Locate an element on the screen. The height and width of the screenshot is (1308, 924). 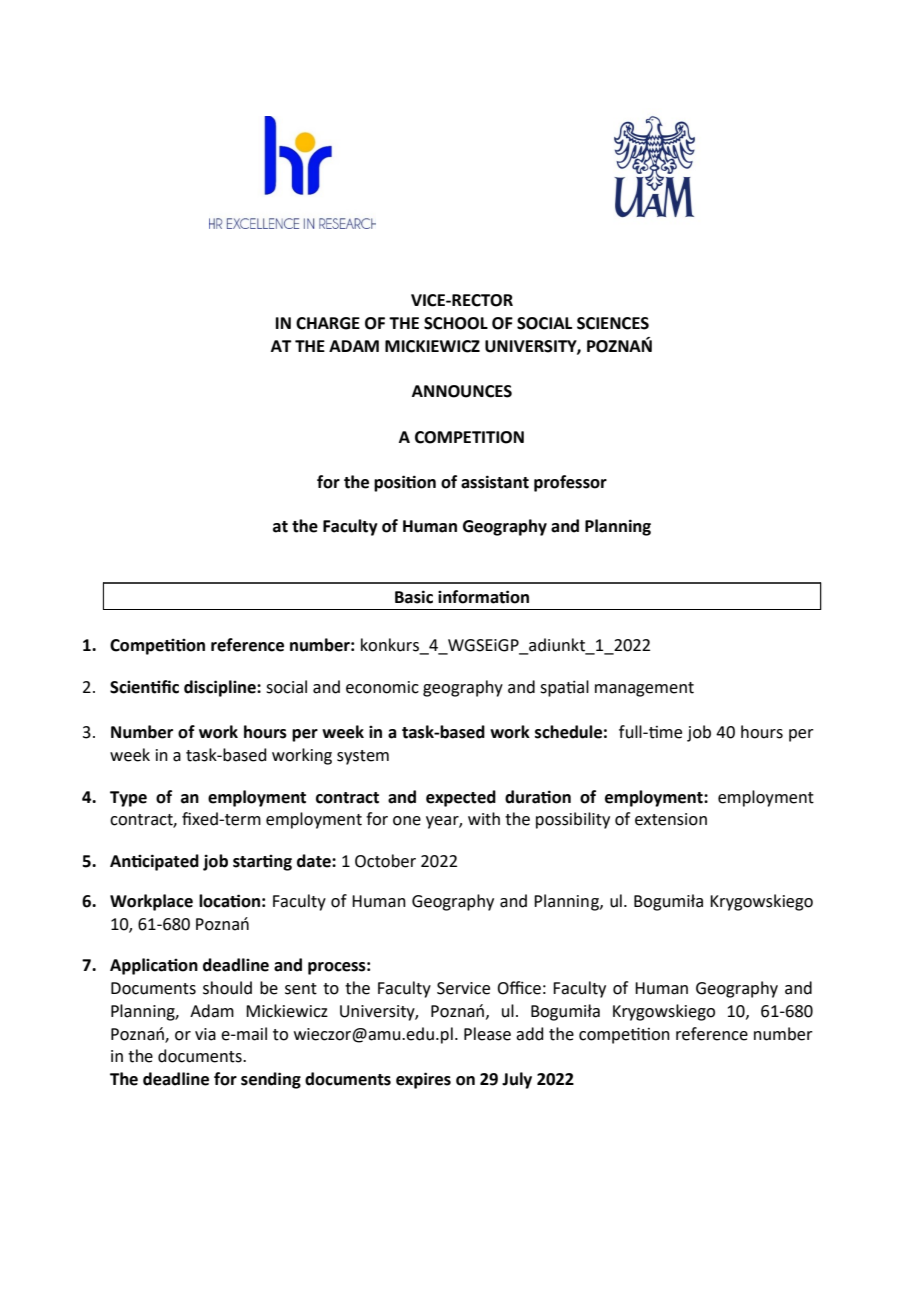
discipline is located at coordinates (221, 688).
